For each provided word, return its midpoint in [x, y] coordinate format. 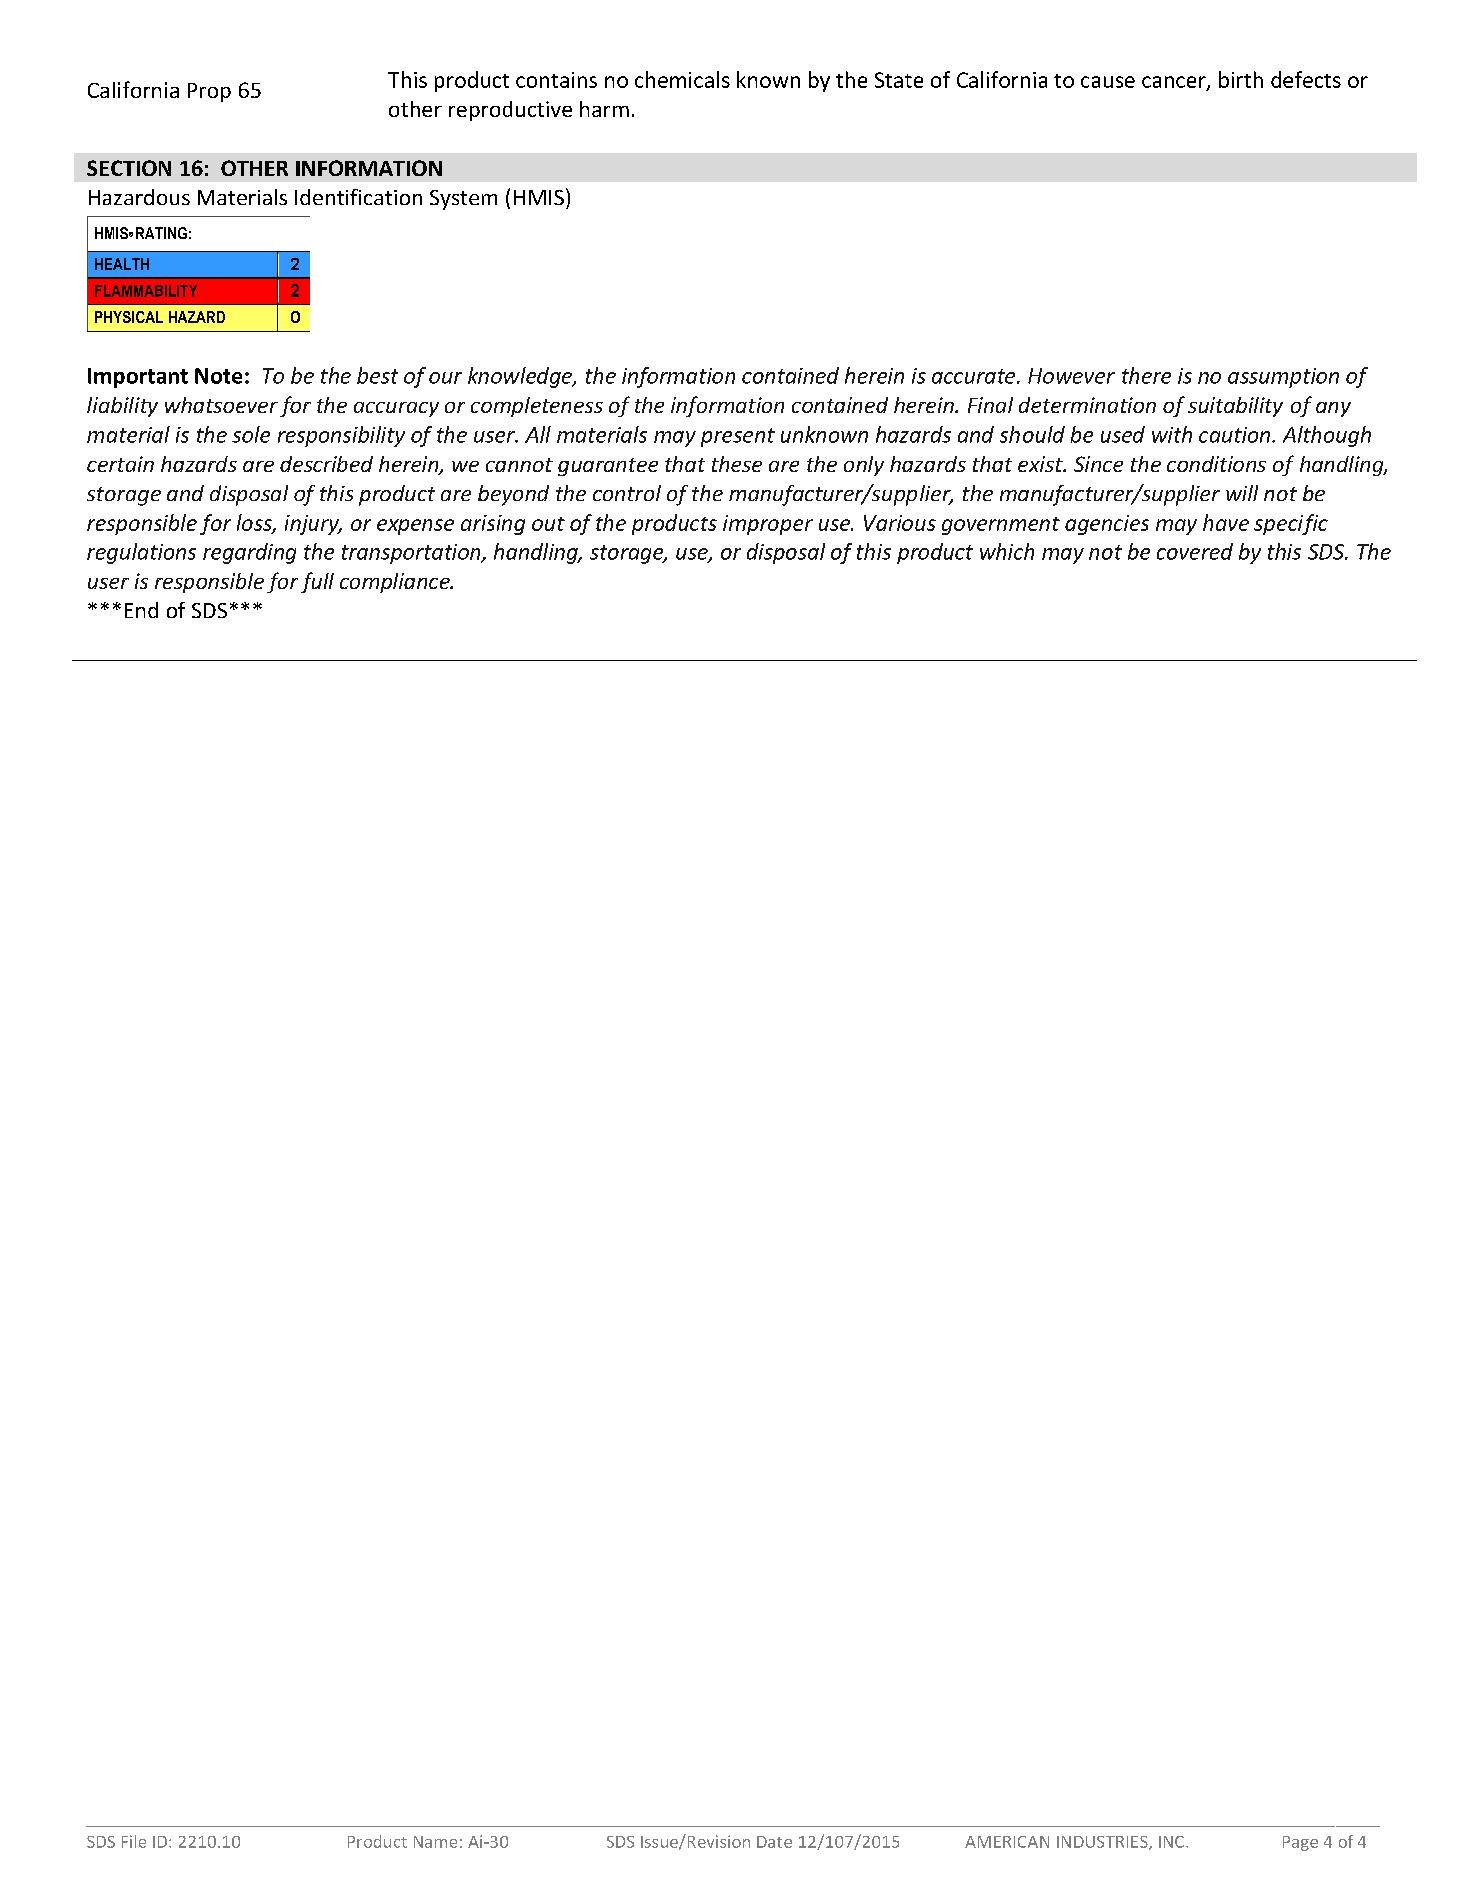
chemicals [682, 79]
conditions [1216, 464]
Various [900, 523]
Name [435, 1842]
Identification [358, 197]
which [1007, 551]
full [317, 582]
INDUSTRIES [1103, 1843]
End [141, 610]
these [737, 464]
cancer [1175, 83]
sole [251, 434]
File [134, 1841]
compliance [396, 583]
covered [1195, 551]
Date [774, 1842]
